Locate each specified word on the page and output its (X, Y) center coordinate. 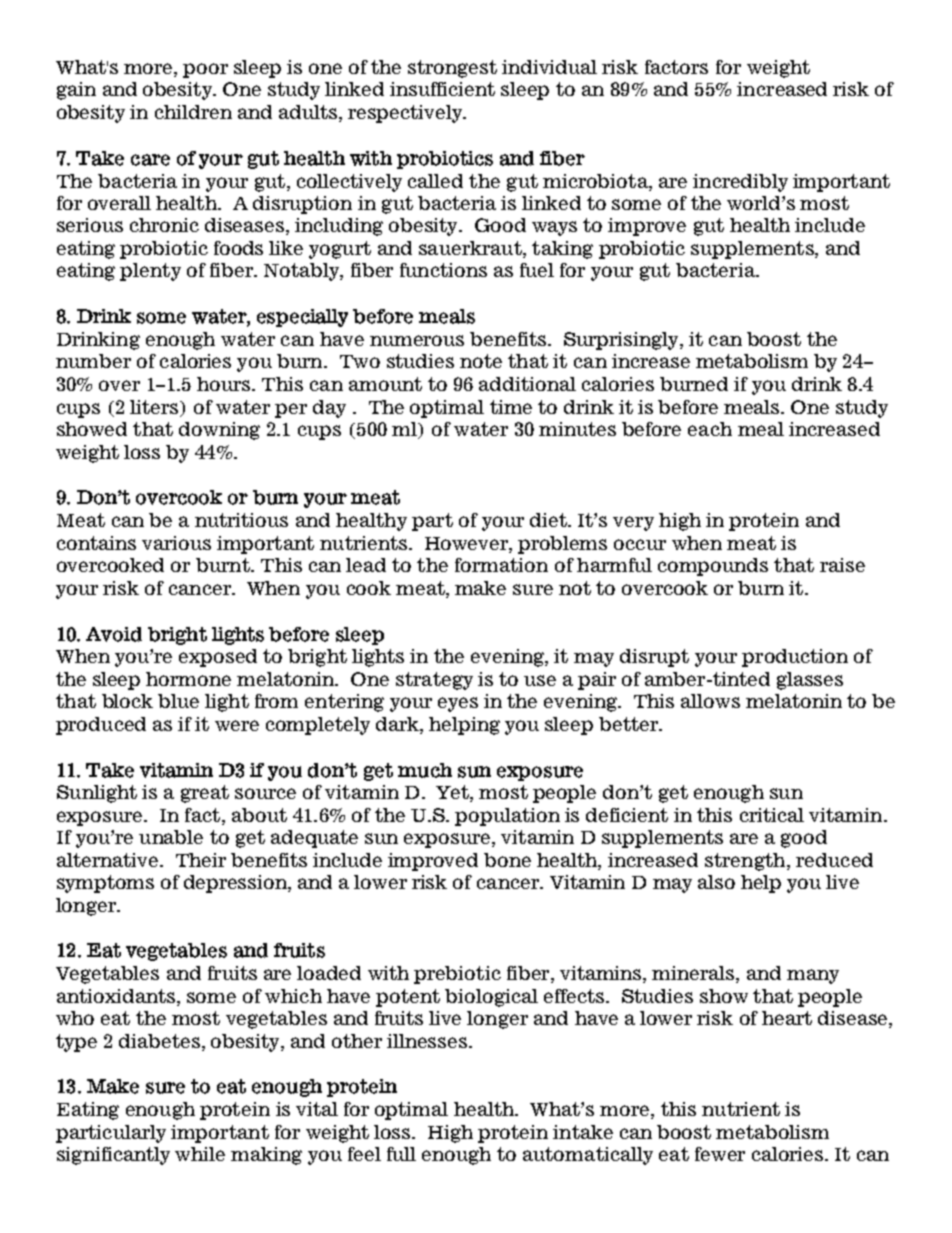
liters (155, 407)
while (200, 1154)
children (193, 112)
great (205, 794)
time (511, 407)
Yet (453, 793)
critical (772, 815)
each (710, 429)
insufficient (442, 89)
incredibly (740, 183)
